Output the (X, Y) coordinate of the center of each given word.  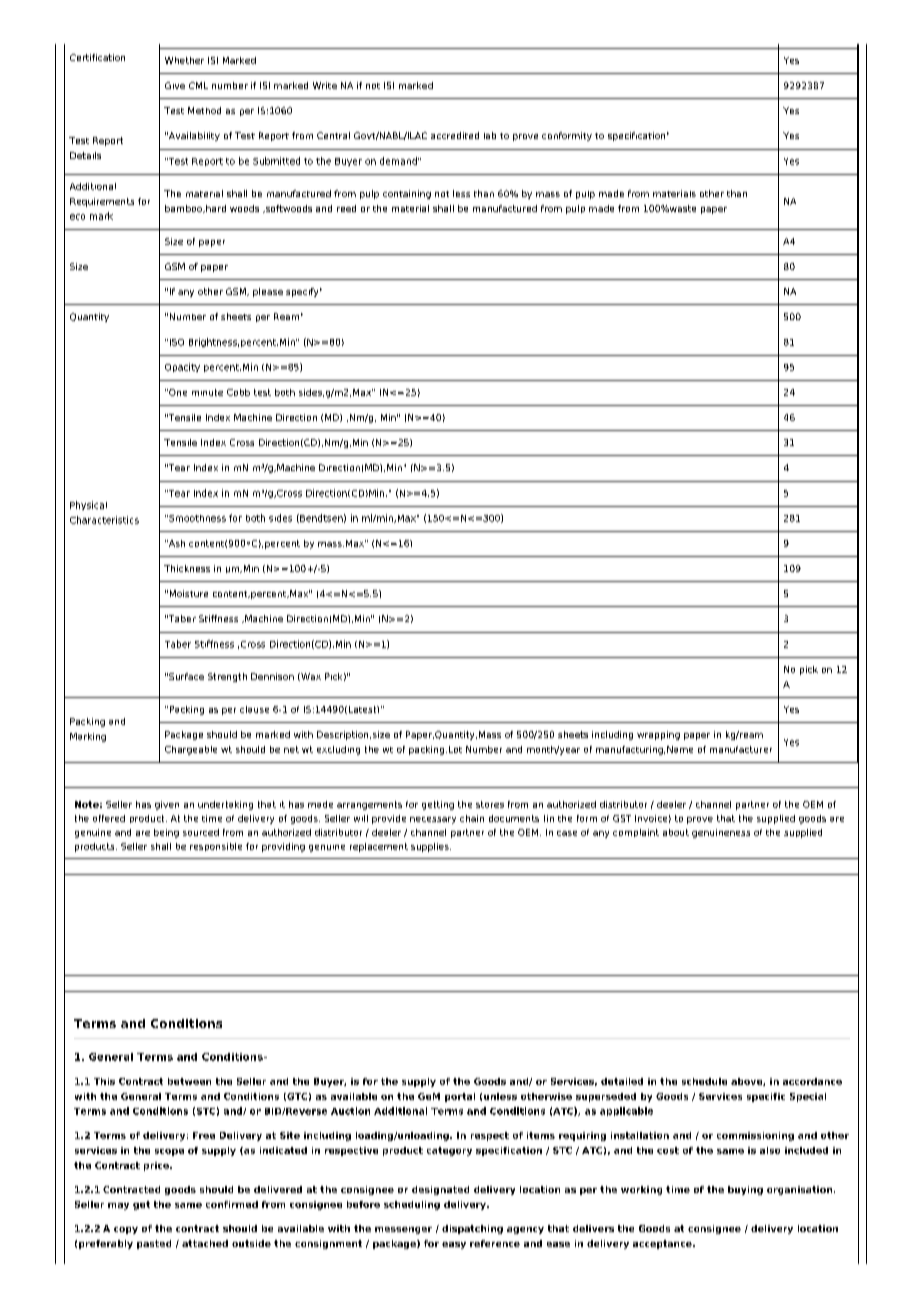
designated (440, 1190)
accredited (455, 135)
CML (198, 85)
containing (407, 194)
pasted (154, 1244)
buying (745, 1190)
